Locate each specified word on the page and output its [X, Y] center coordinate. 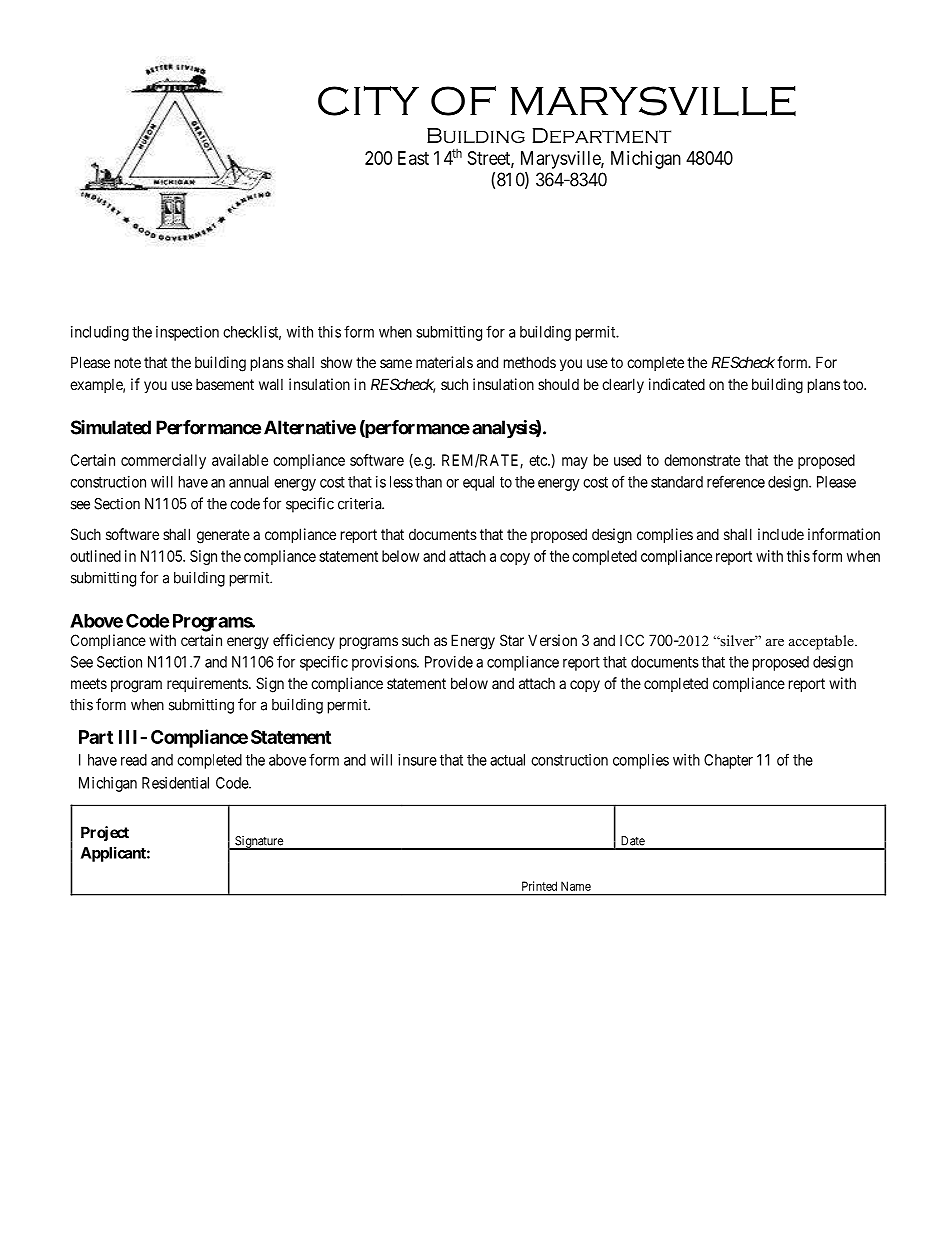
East [413, 158]
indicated [677, 384]
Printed [539, 886]
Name [576, 886]
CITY [368, 101]
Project [105, 833]
